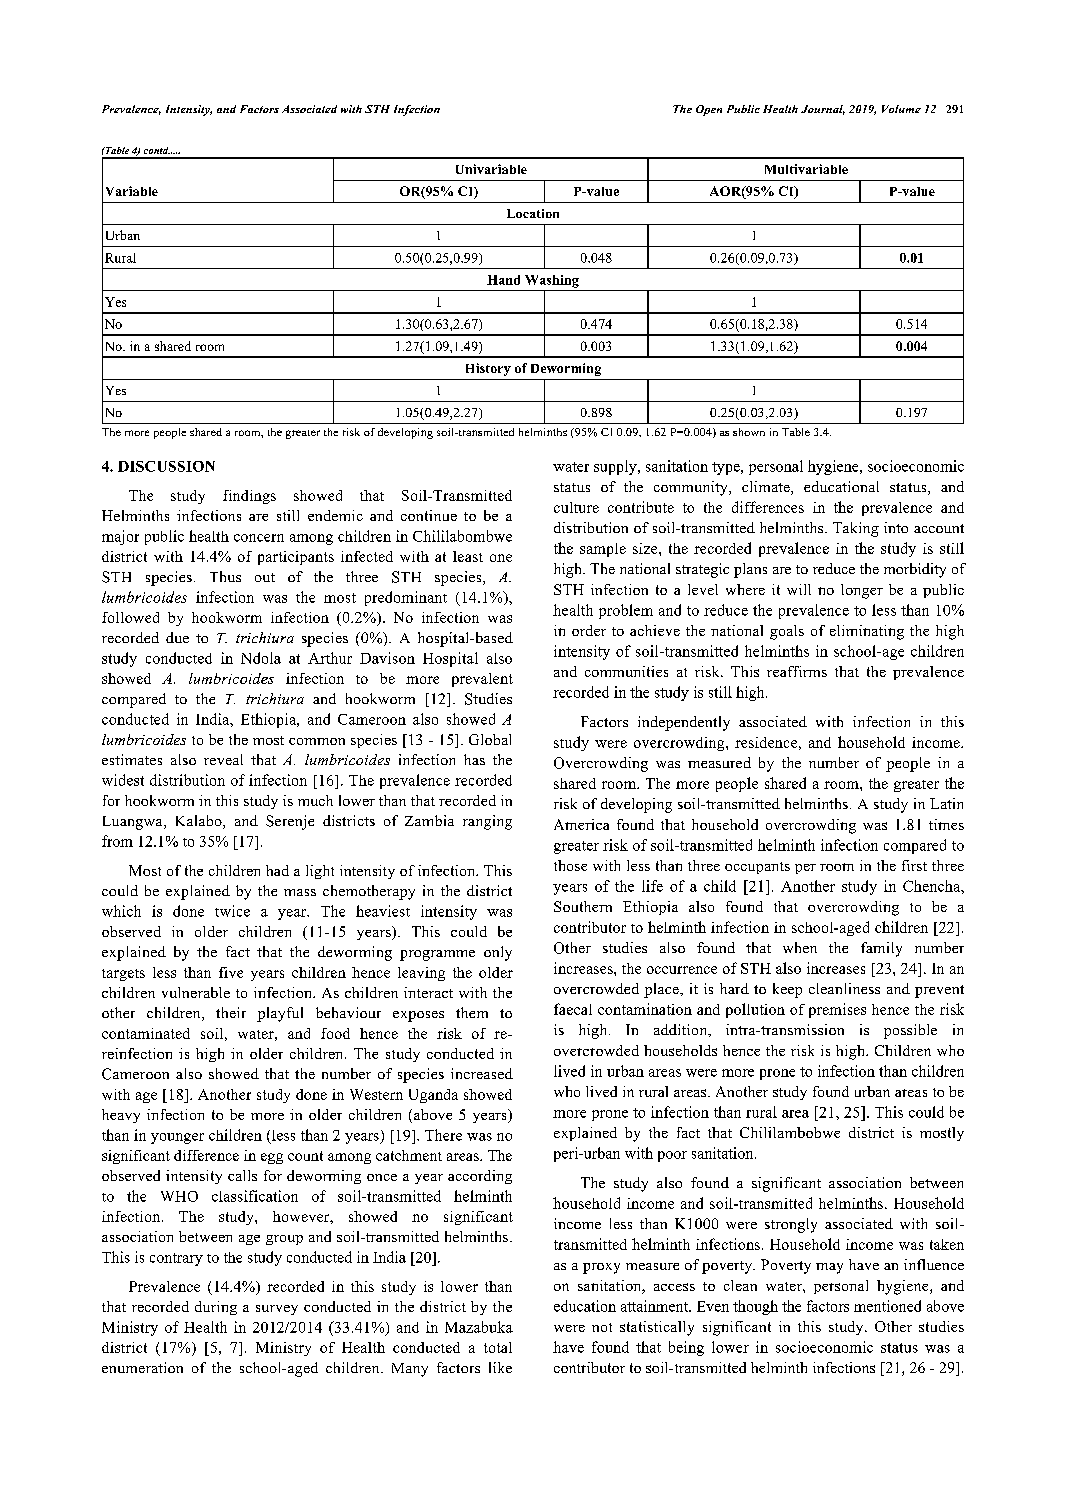 This screenshot has width=1066, height=1508. I want to click on Location, so click(533, 213).
